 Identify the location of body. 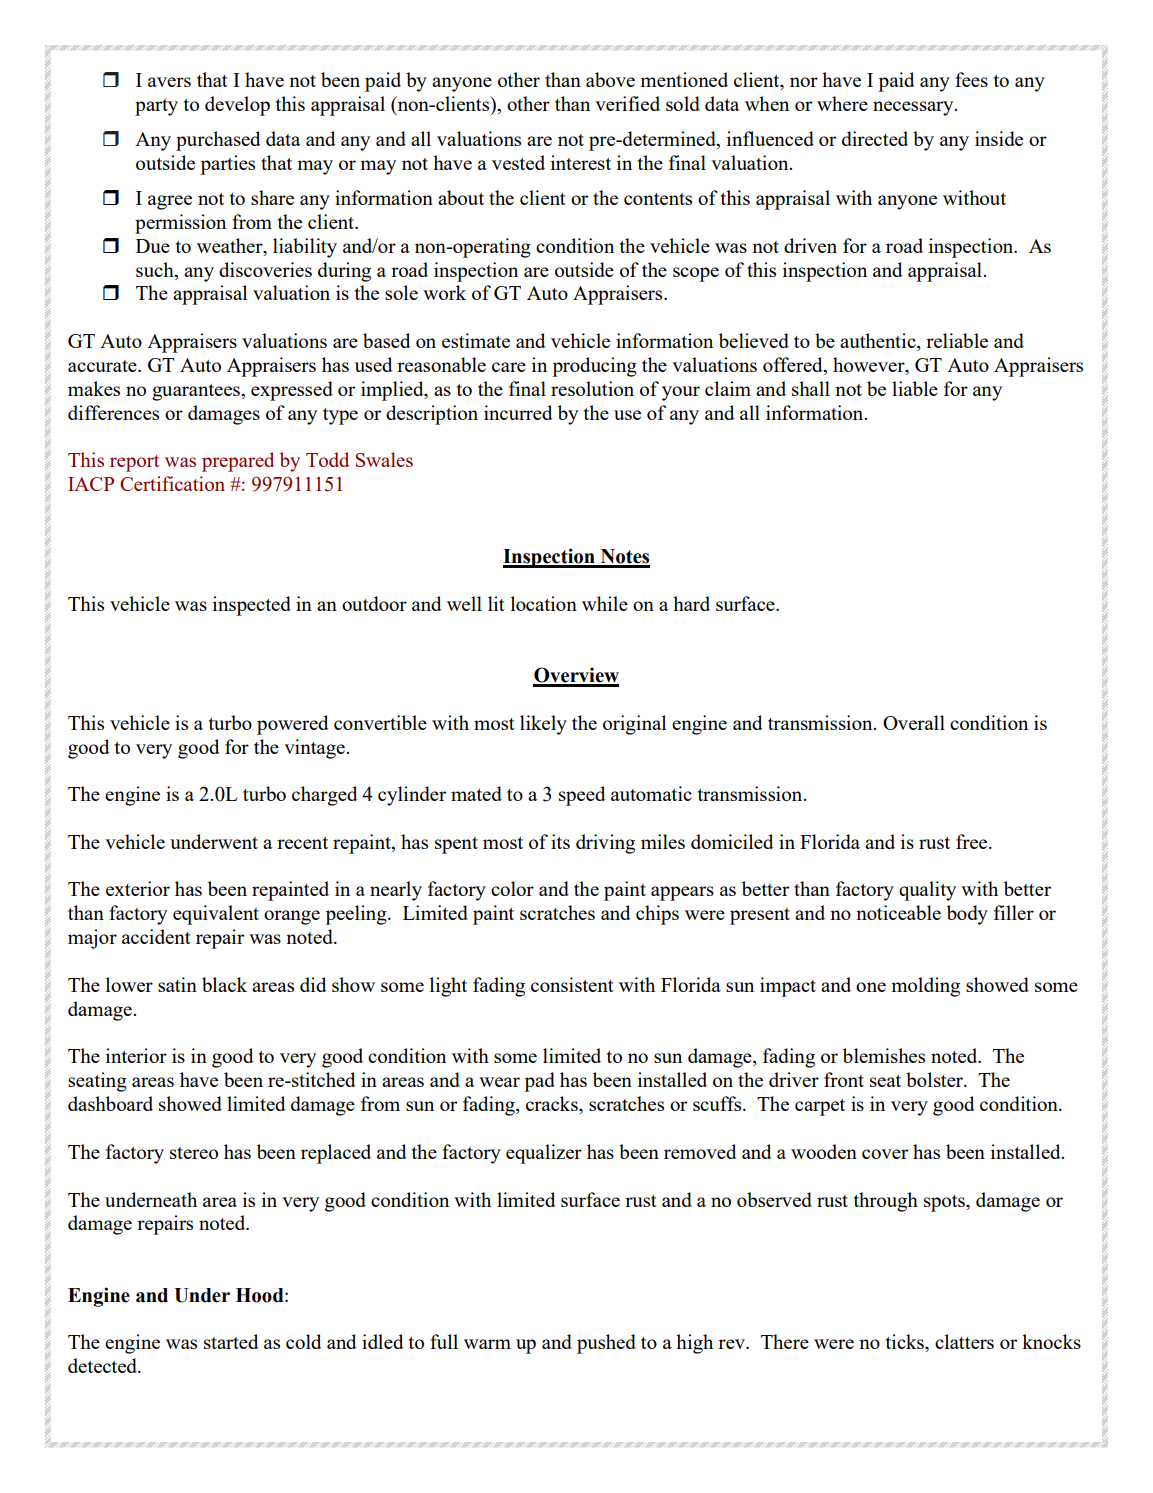
(967, 915).
